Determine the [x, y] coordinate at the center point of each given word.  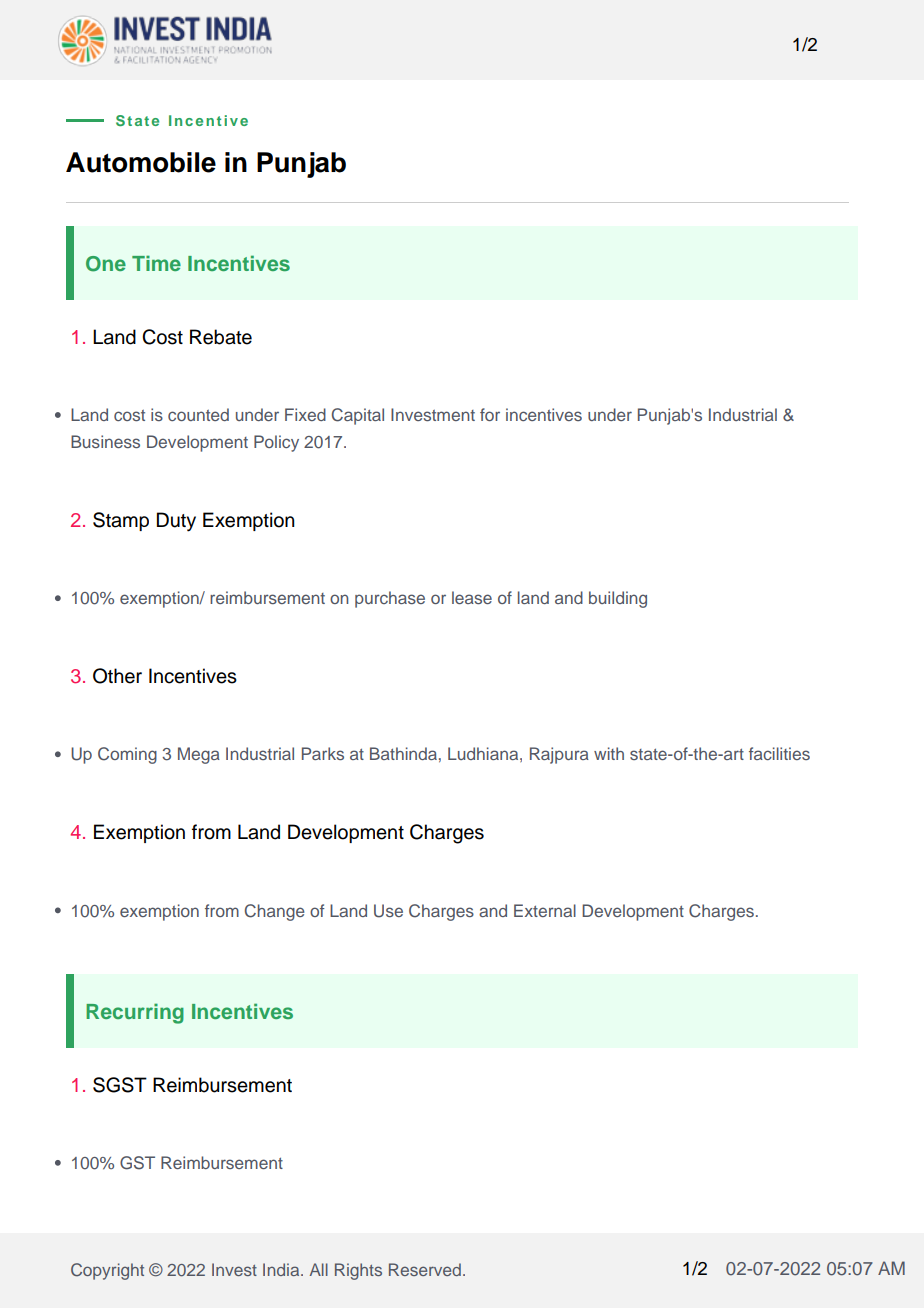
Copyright [107, 1271]
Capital [358, 416]
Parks [323, 753]
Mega [199, 755]
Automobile [141, 162]
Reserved [425, 1269]
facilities [779, 753]
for [490, 414]
